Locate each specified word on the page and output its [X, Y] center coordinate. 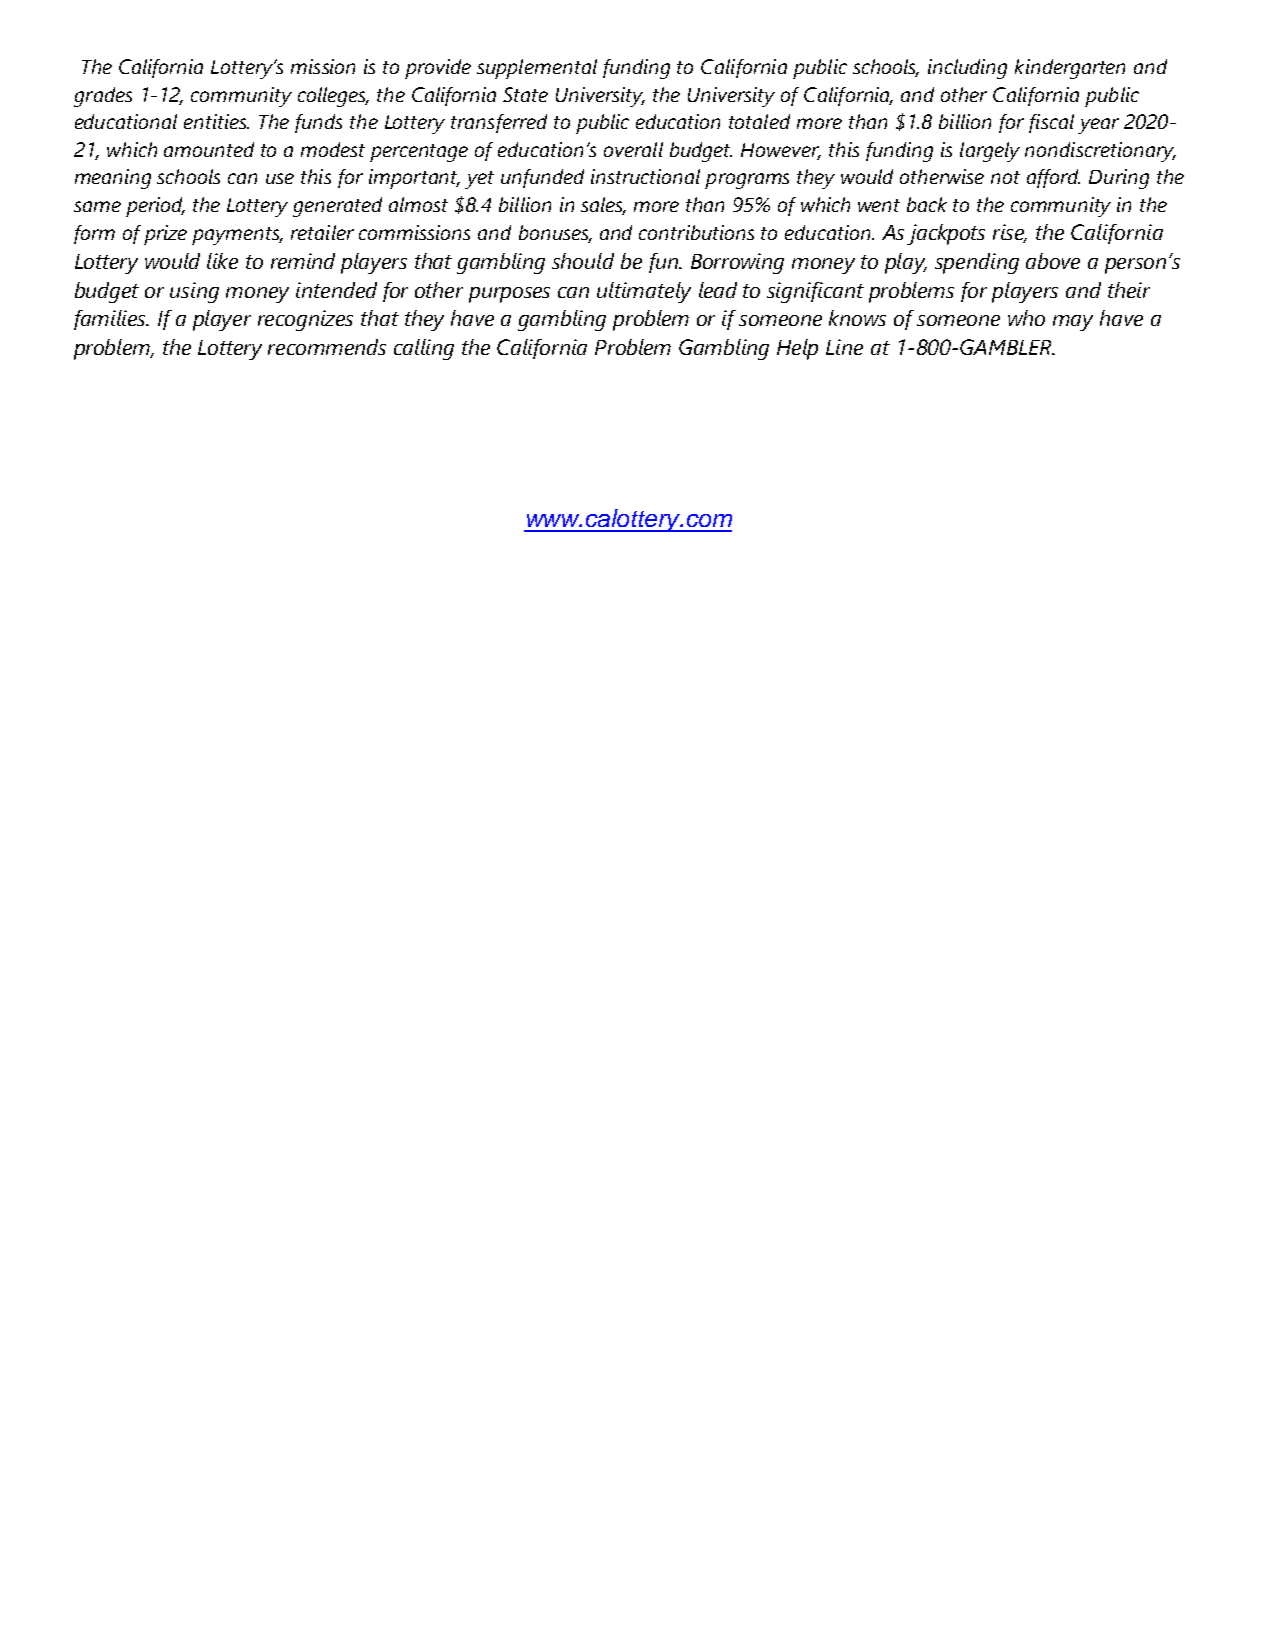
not [1005, 177]
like [222, 261]
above [1053, 261]
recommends [327, 347]
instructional [645, 176]
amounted [209, 149]
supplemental [537, 69]
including [967, 69]
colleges [333, 97]
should [583, 261]
